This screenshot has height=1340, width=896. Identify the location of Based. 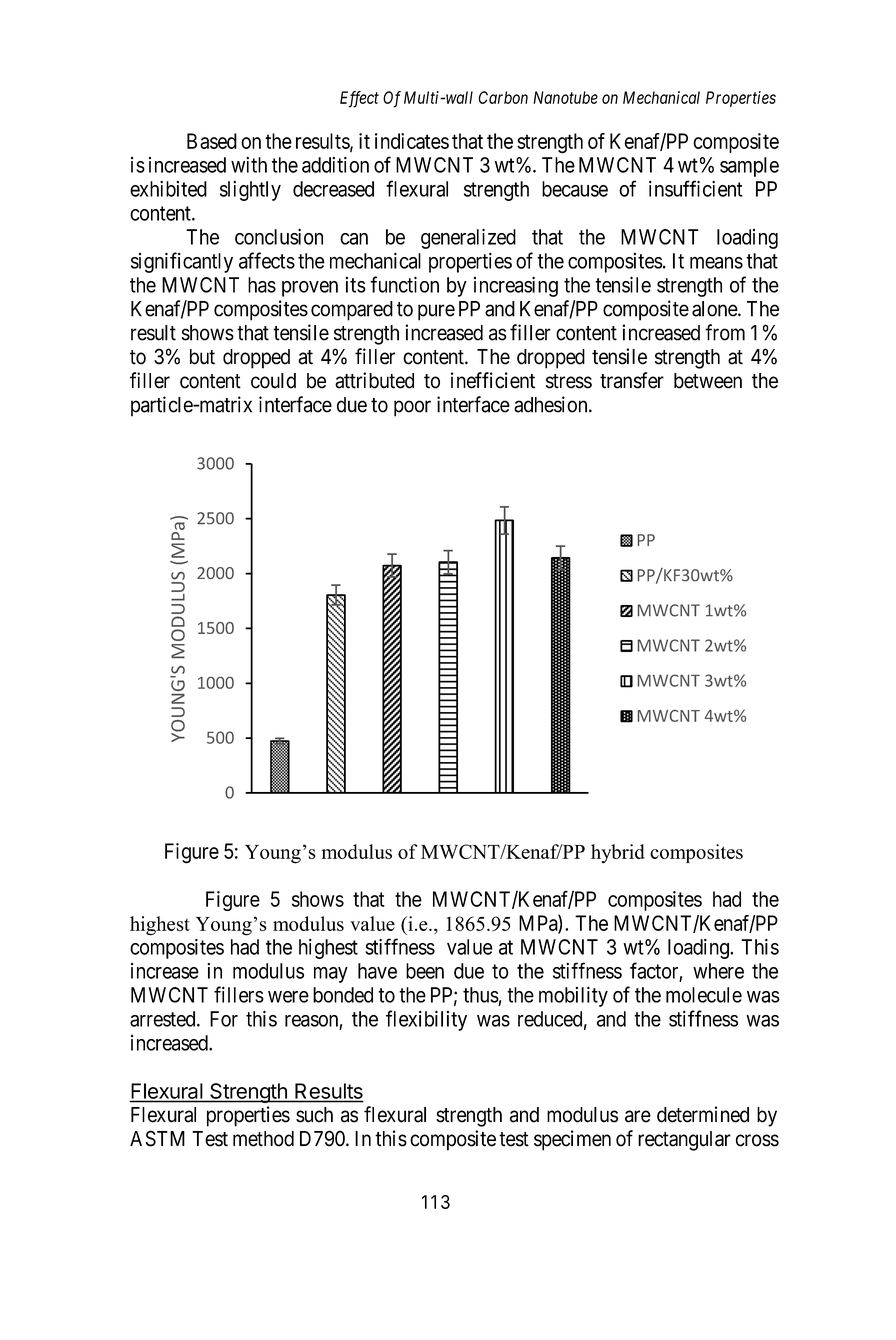
(212, 141).
